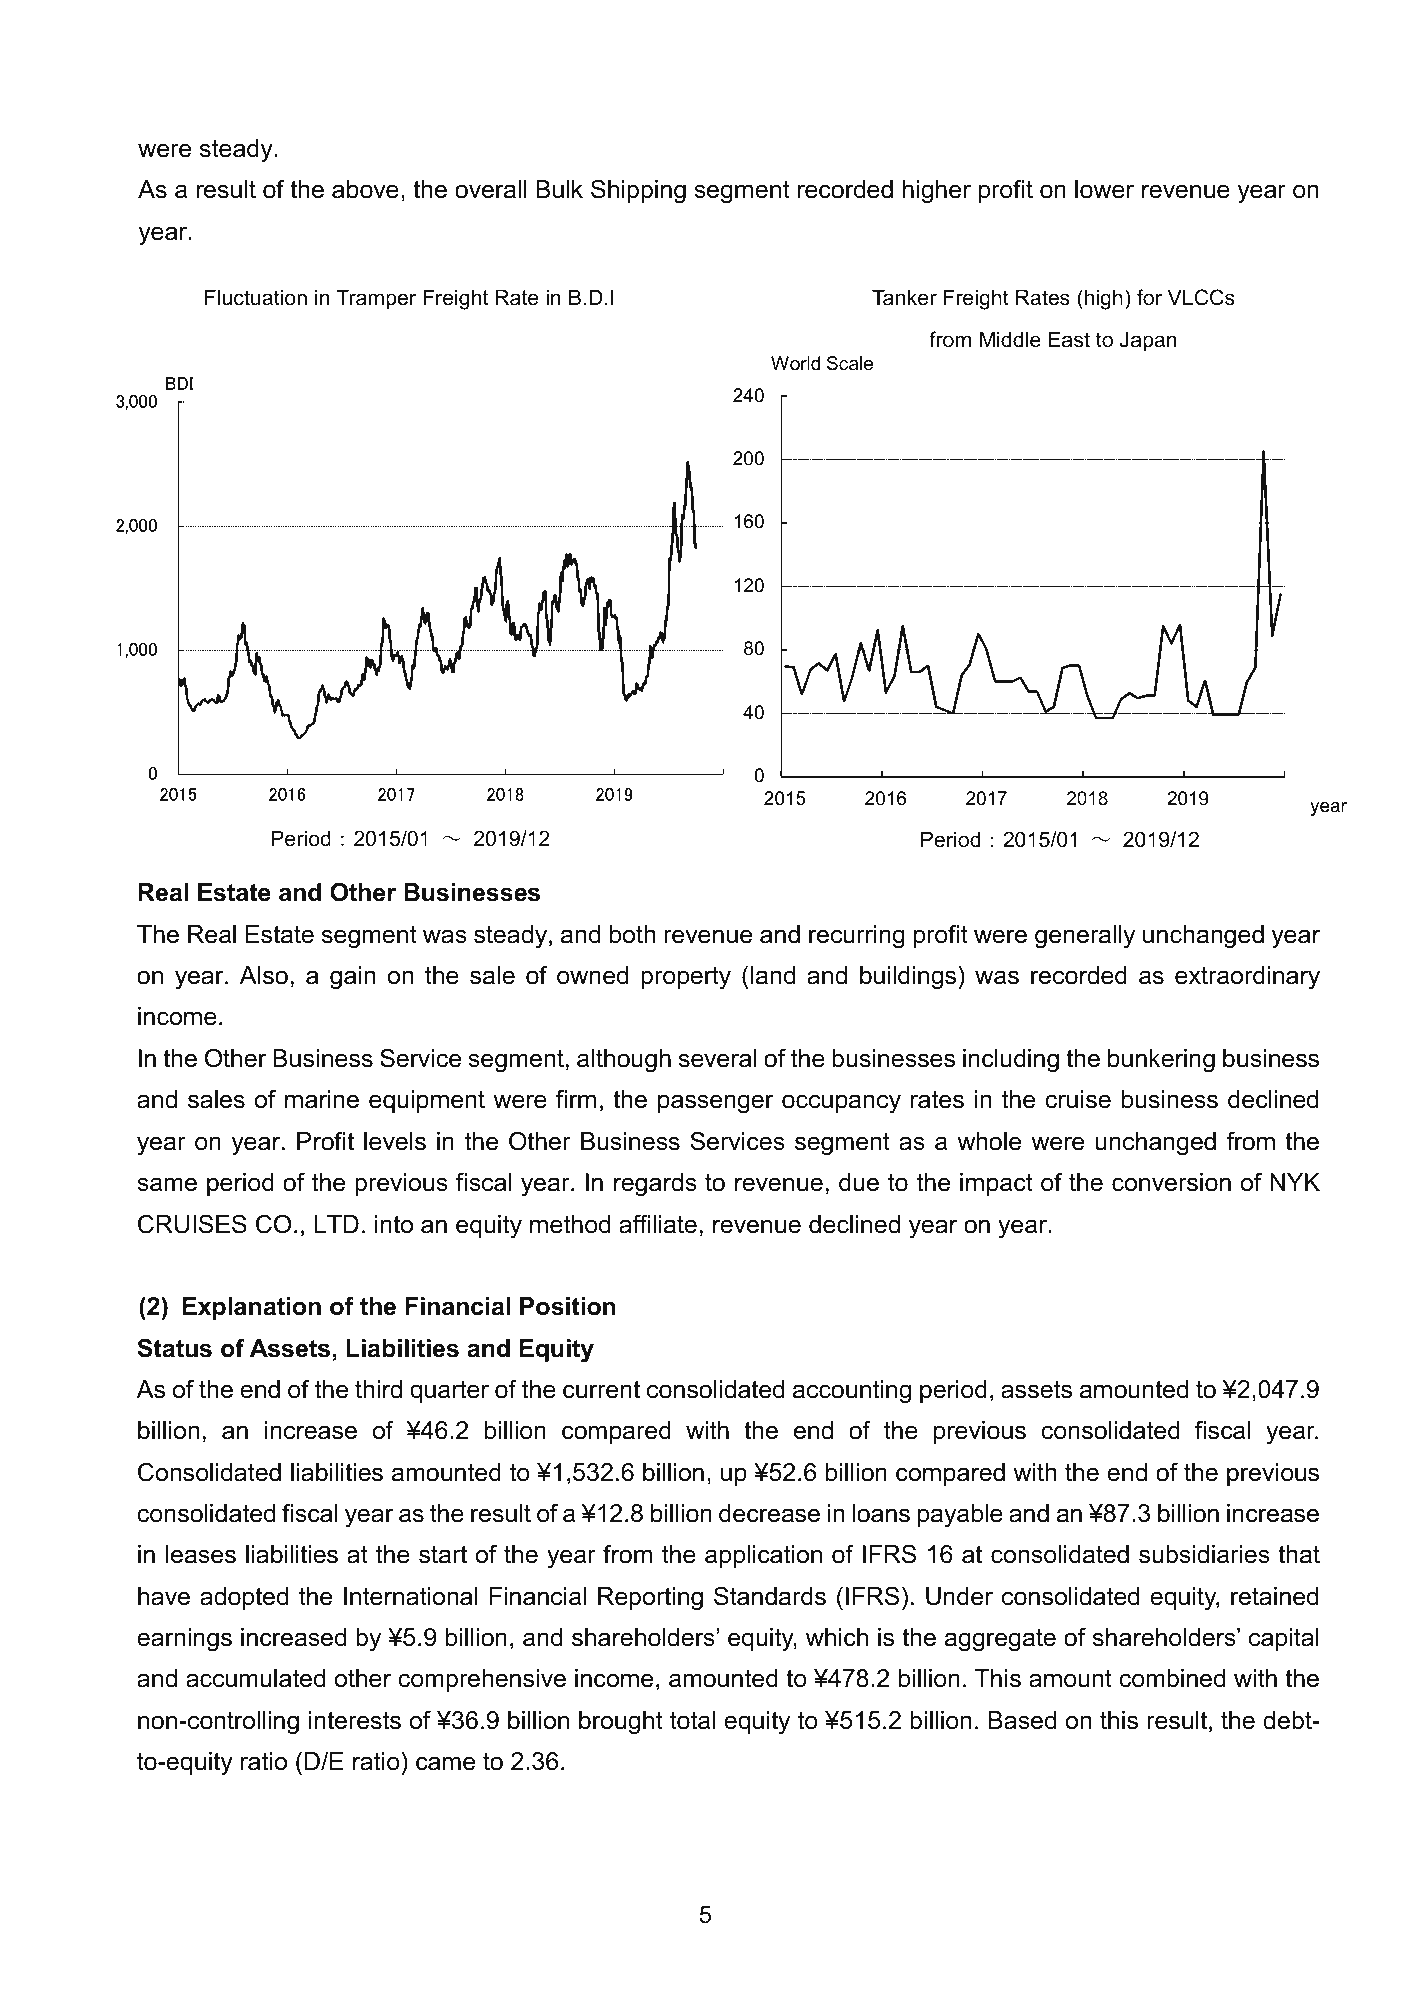 Image resolution: width=1412 pixels, height=1996 pixels. What do you see at coordinates (355, 1720) in the document?
I see `interests` at bounding box center [355, 1720].
